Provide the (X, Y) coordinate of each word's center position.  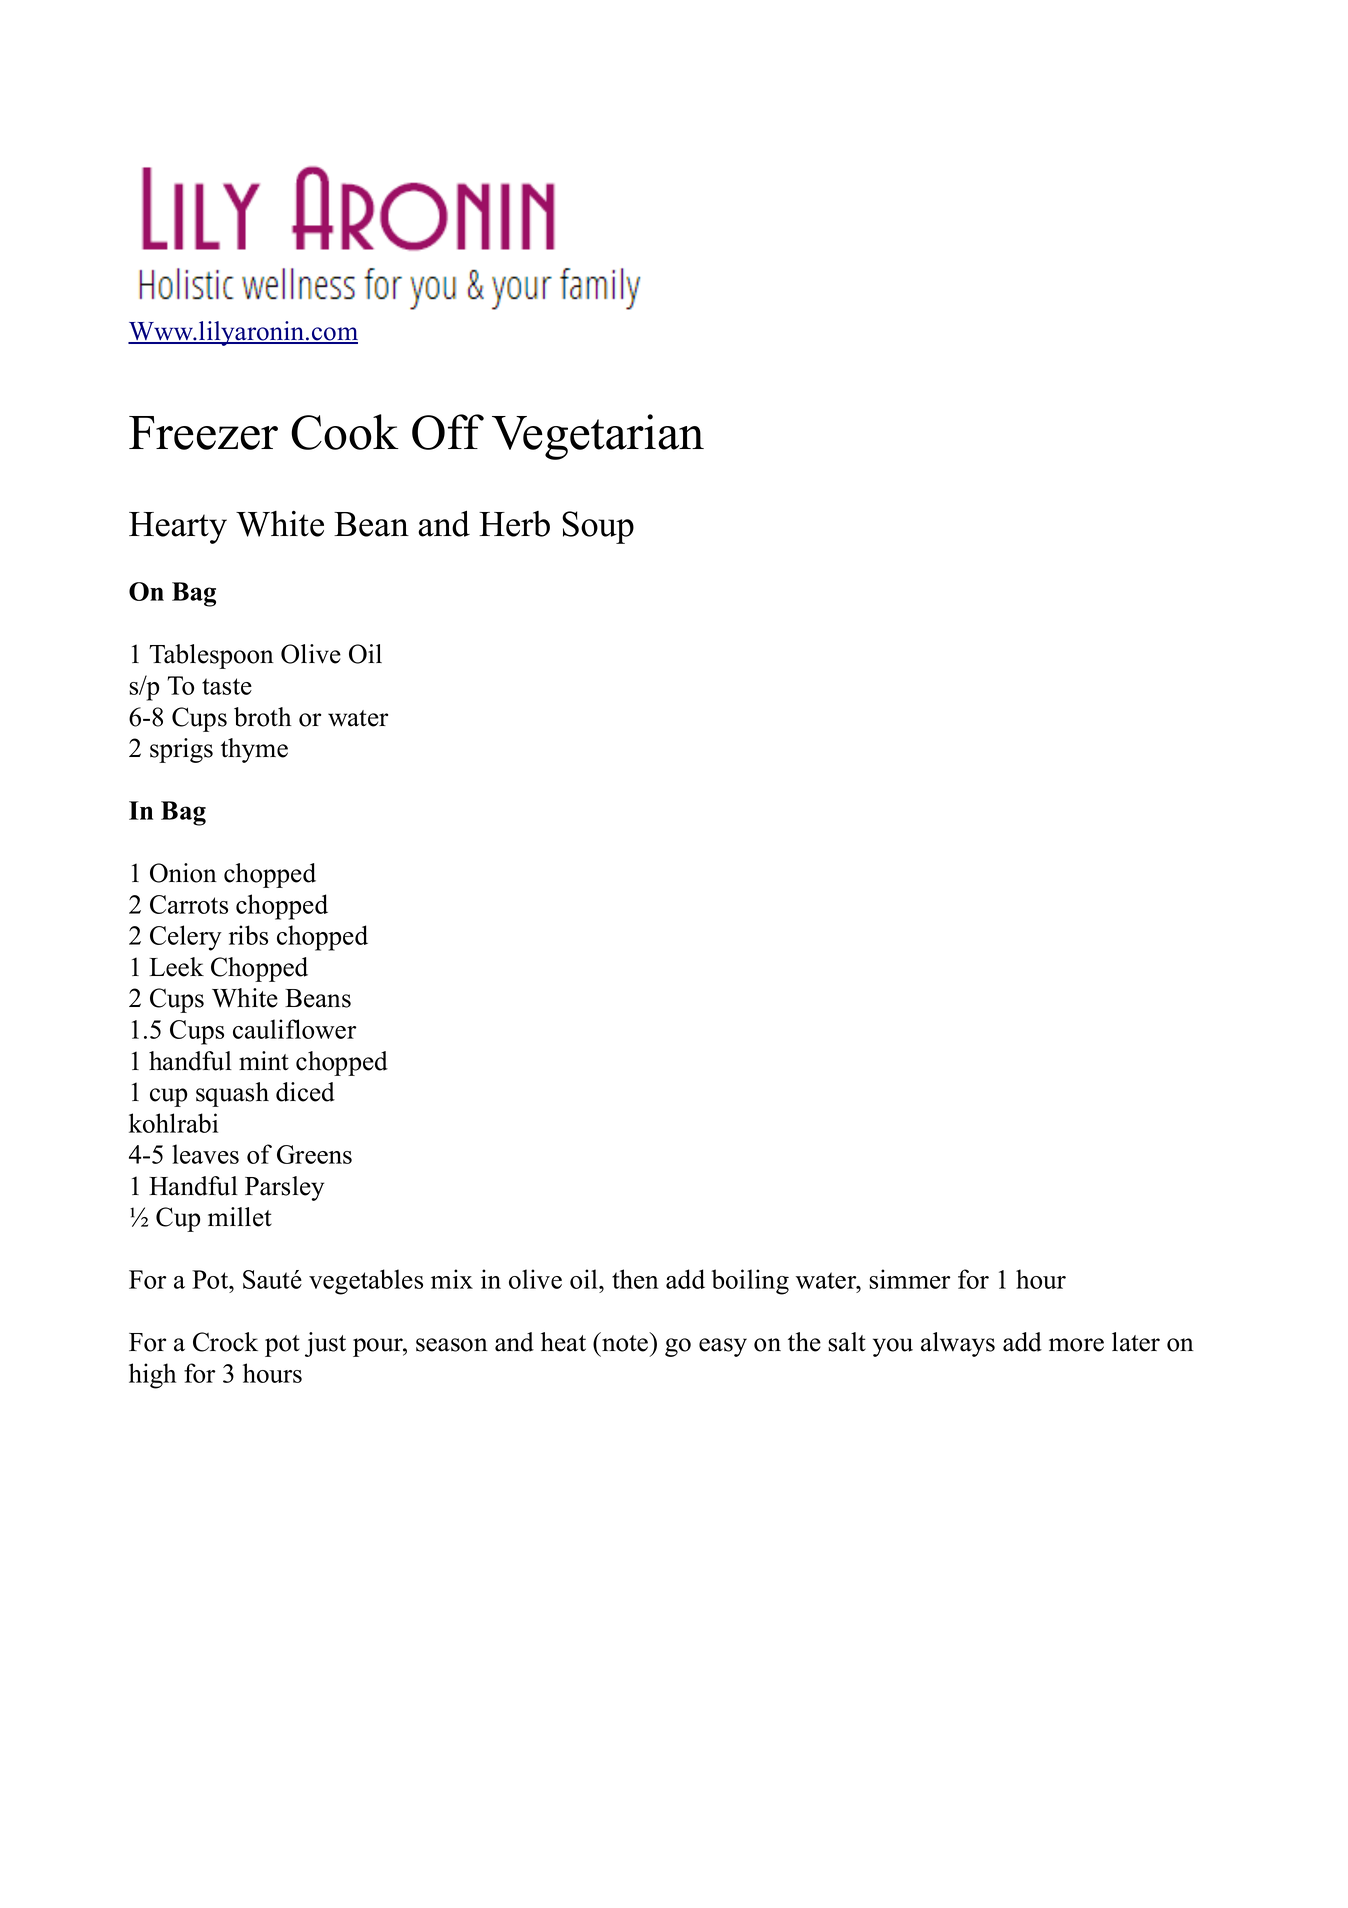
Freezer (203, 433)
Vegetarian (598, 437)
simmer (910, 1279)
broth (262, 717)
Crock (225, 1342)
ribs (248, 935)
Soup (598, 527)
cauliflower (295, 1029)
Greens (314, 1154)
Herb (514, 524)
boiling (750, 1282)
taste (227, 686)
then (635, 1279)
